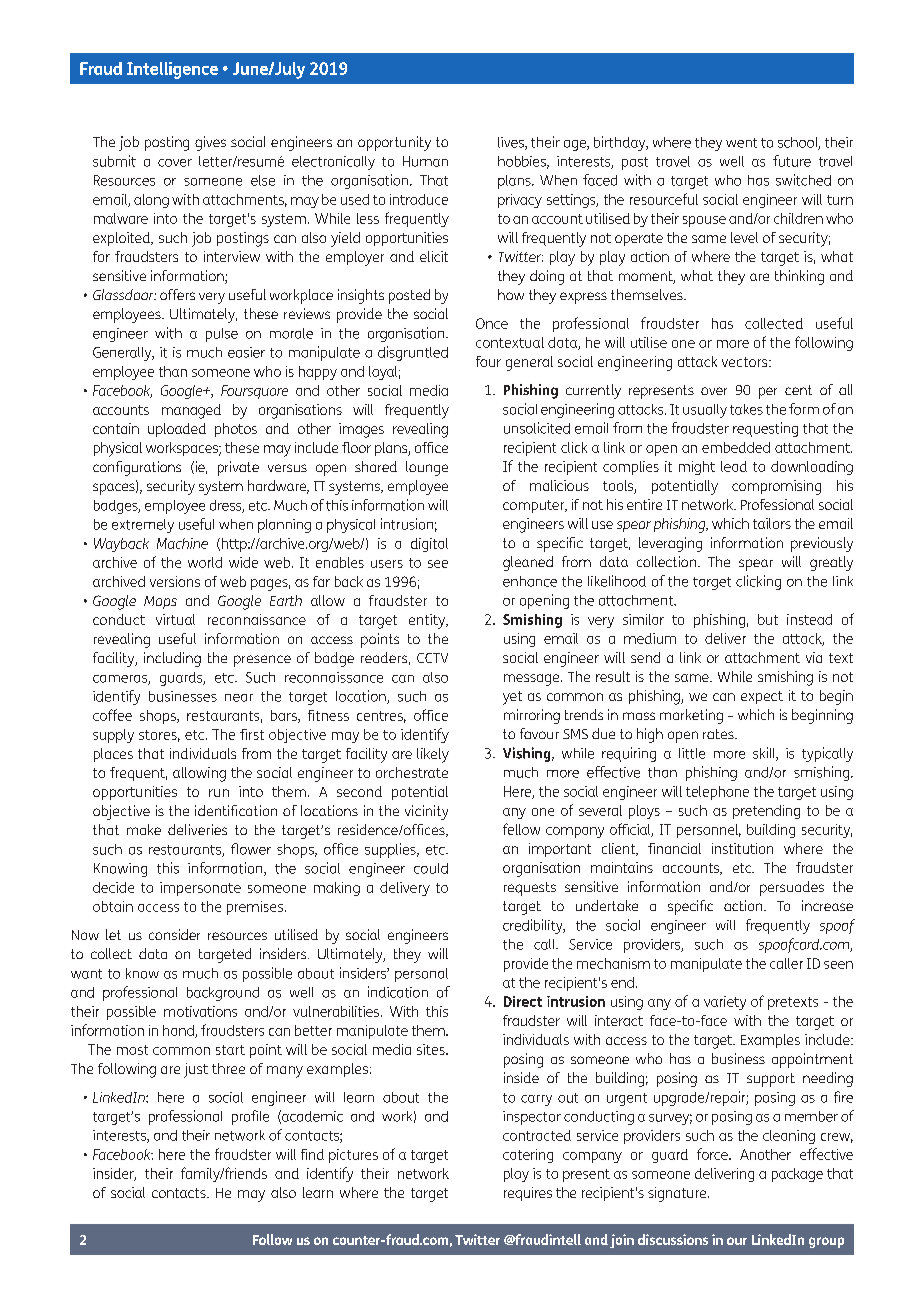  I want to click on including, so click(172, 659).
